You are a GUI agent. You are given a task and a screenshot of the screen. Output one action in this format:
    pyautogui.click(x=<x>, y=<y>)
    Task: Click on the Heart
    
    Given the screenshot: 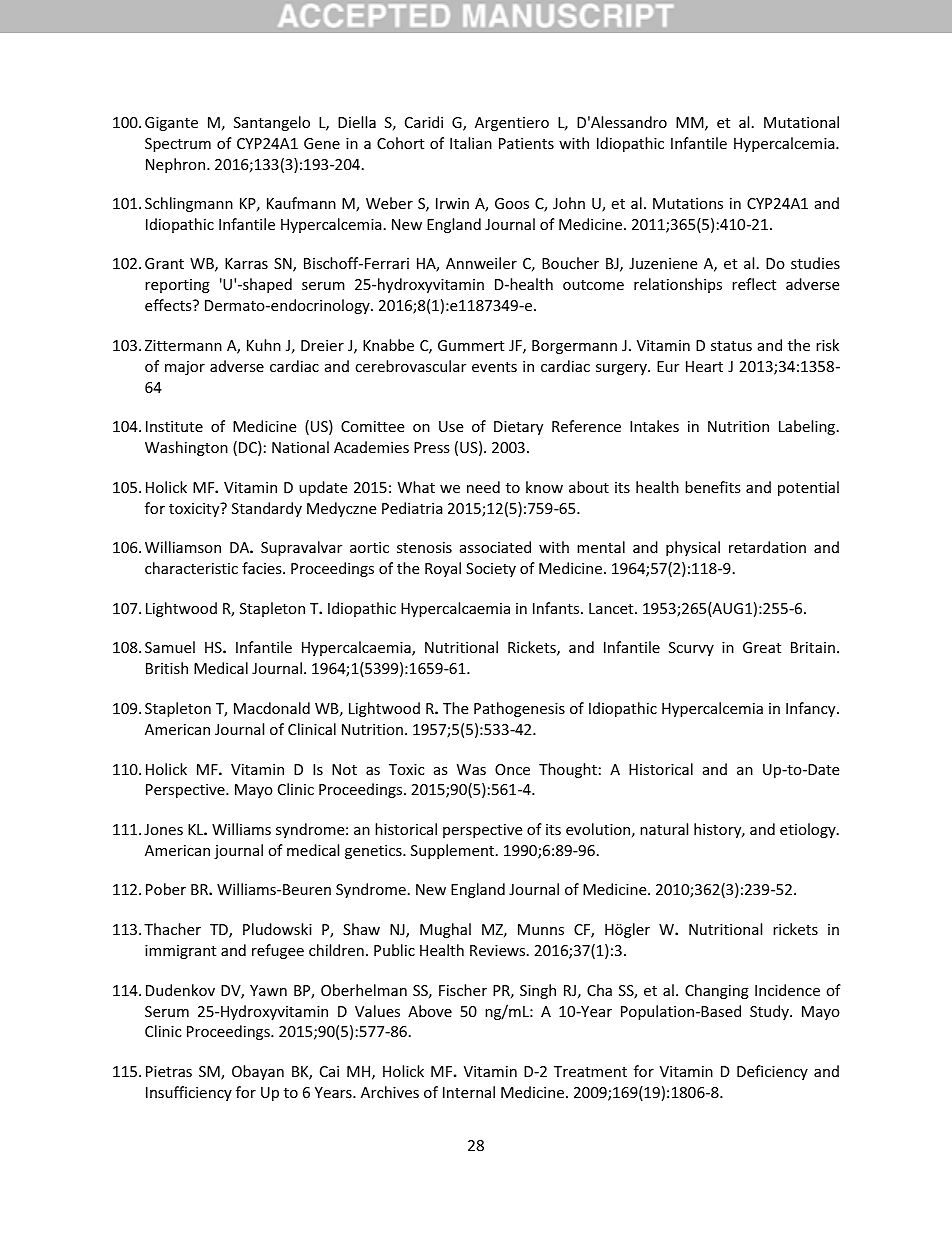 What is the action you would take?
    pyautogui.click(x=704, y=366)
